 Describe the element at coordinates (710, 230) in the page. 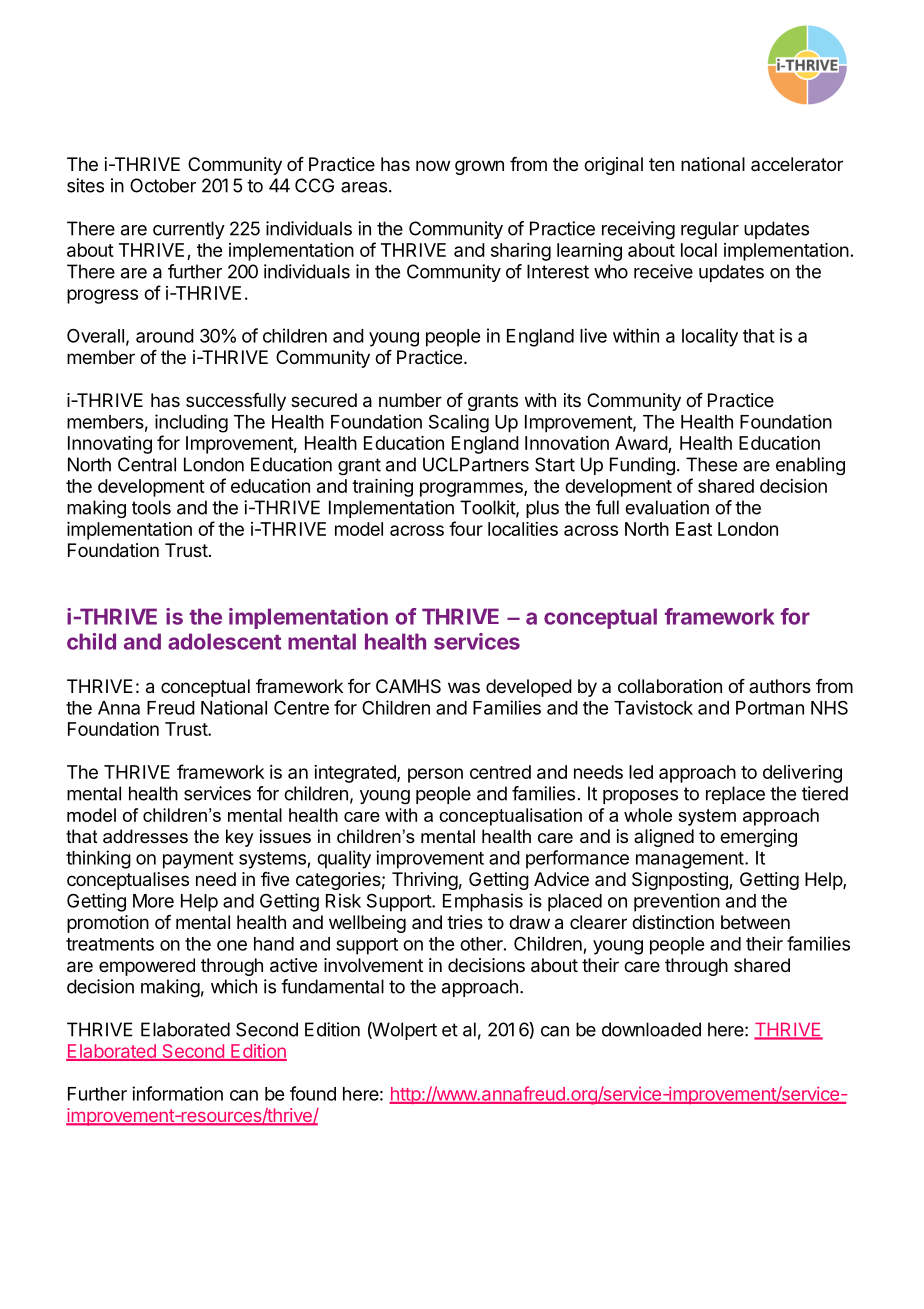

I see `regular` at that location.
